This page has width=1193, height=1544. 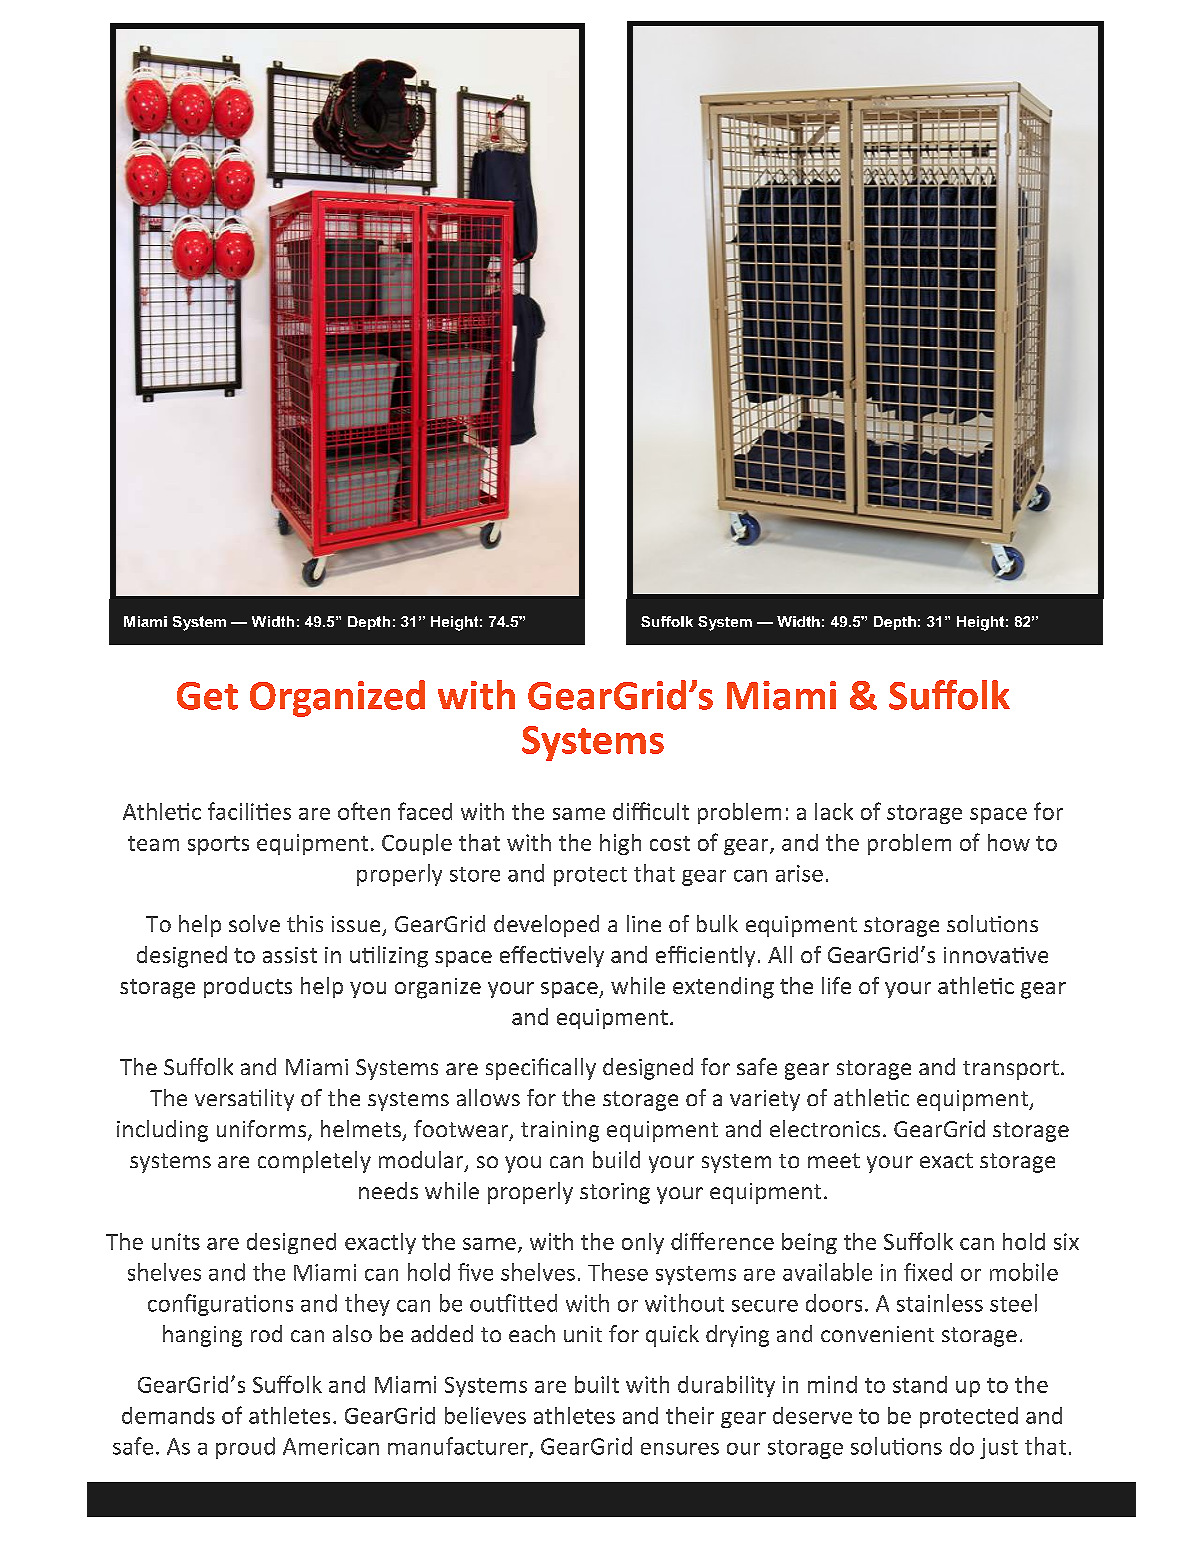 I want to click on lack, so click(x=834, y=811).
